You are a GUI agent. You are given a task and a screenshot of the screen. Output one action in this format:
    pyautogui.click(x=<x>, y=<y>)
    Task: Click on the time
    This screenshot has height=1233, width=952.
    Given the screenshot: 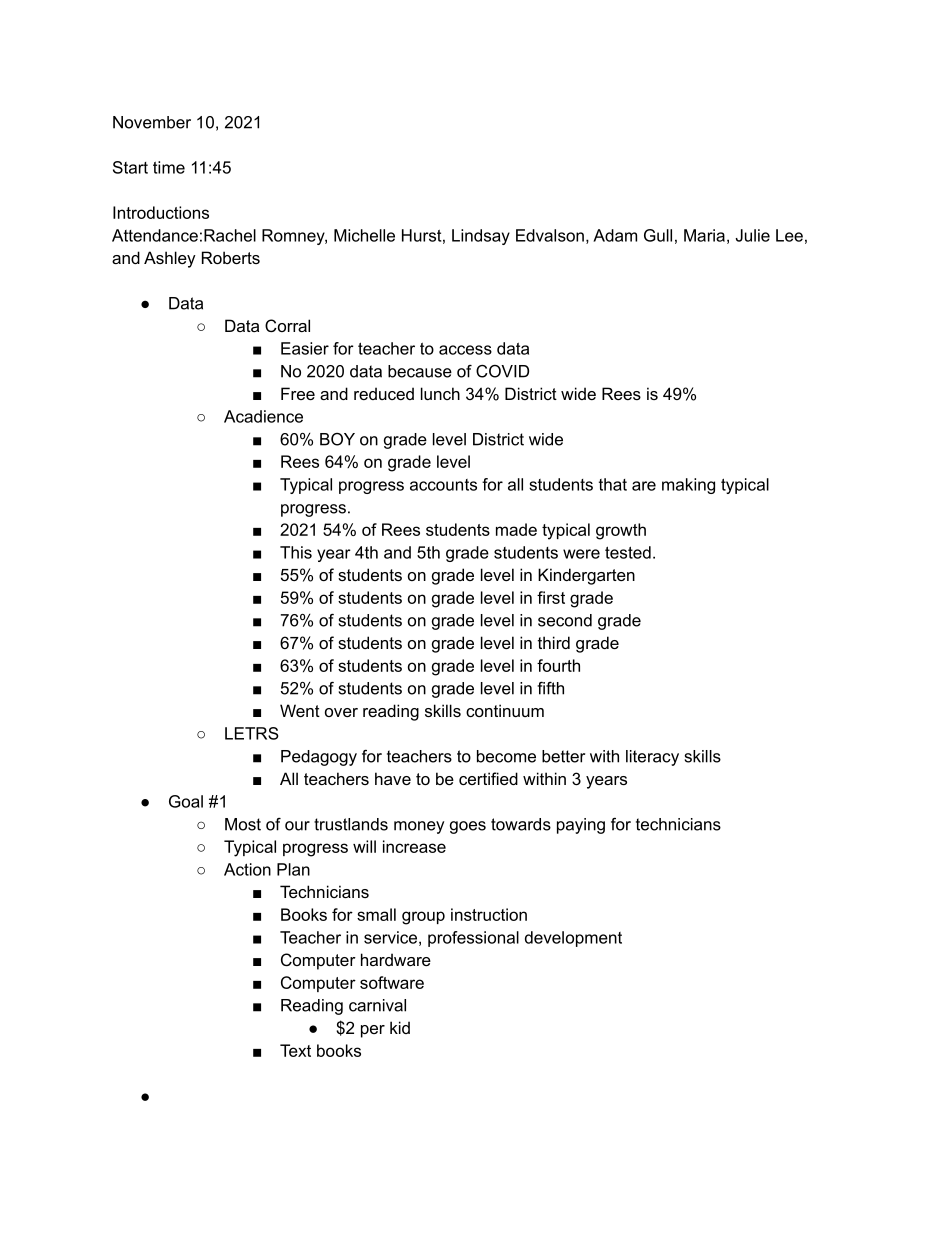 What is the action you would take?
    pyautogui.click(x=169, y=167)
